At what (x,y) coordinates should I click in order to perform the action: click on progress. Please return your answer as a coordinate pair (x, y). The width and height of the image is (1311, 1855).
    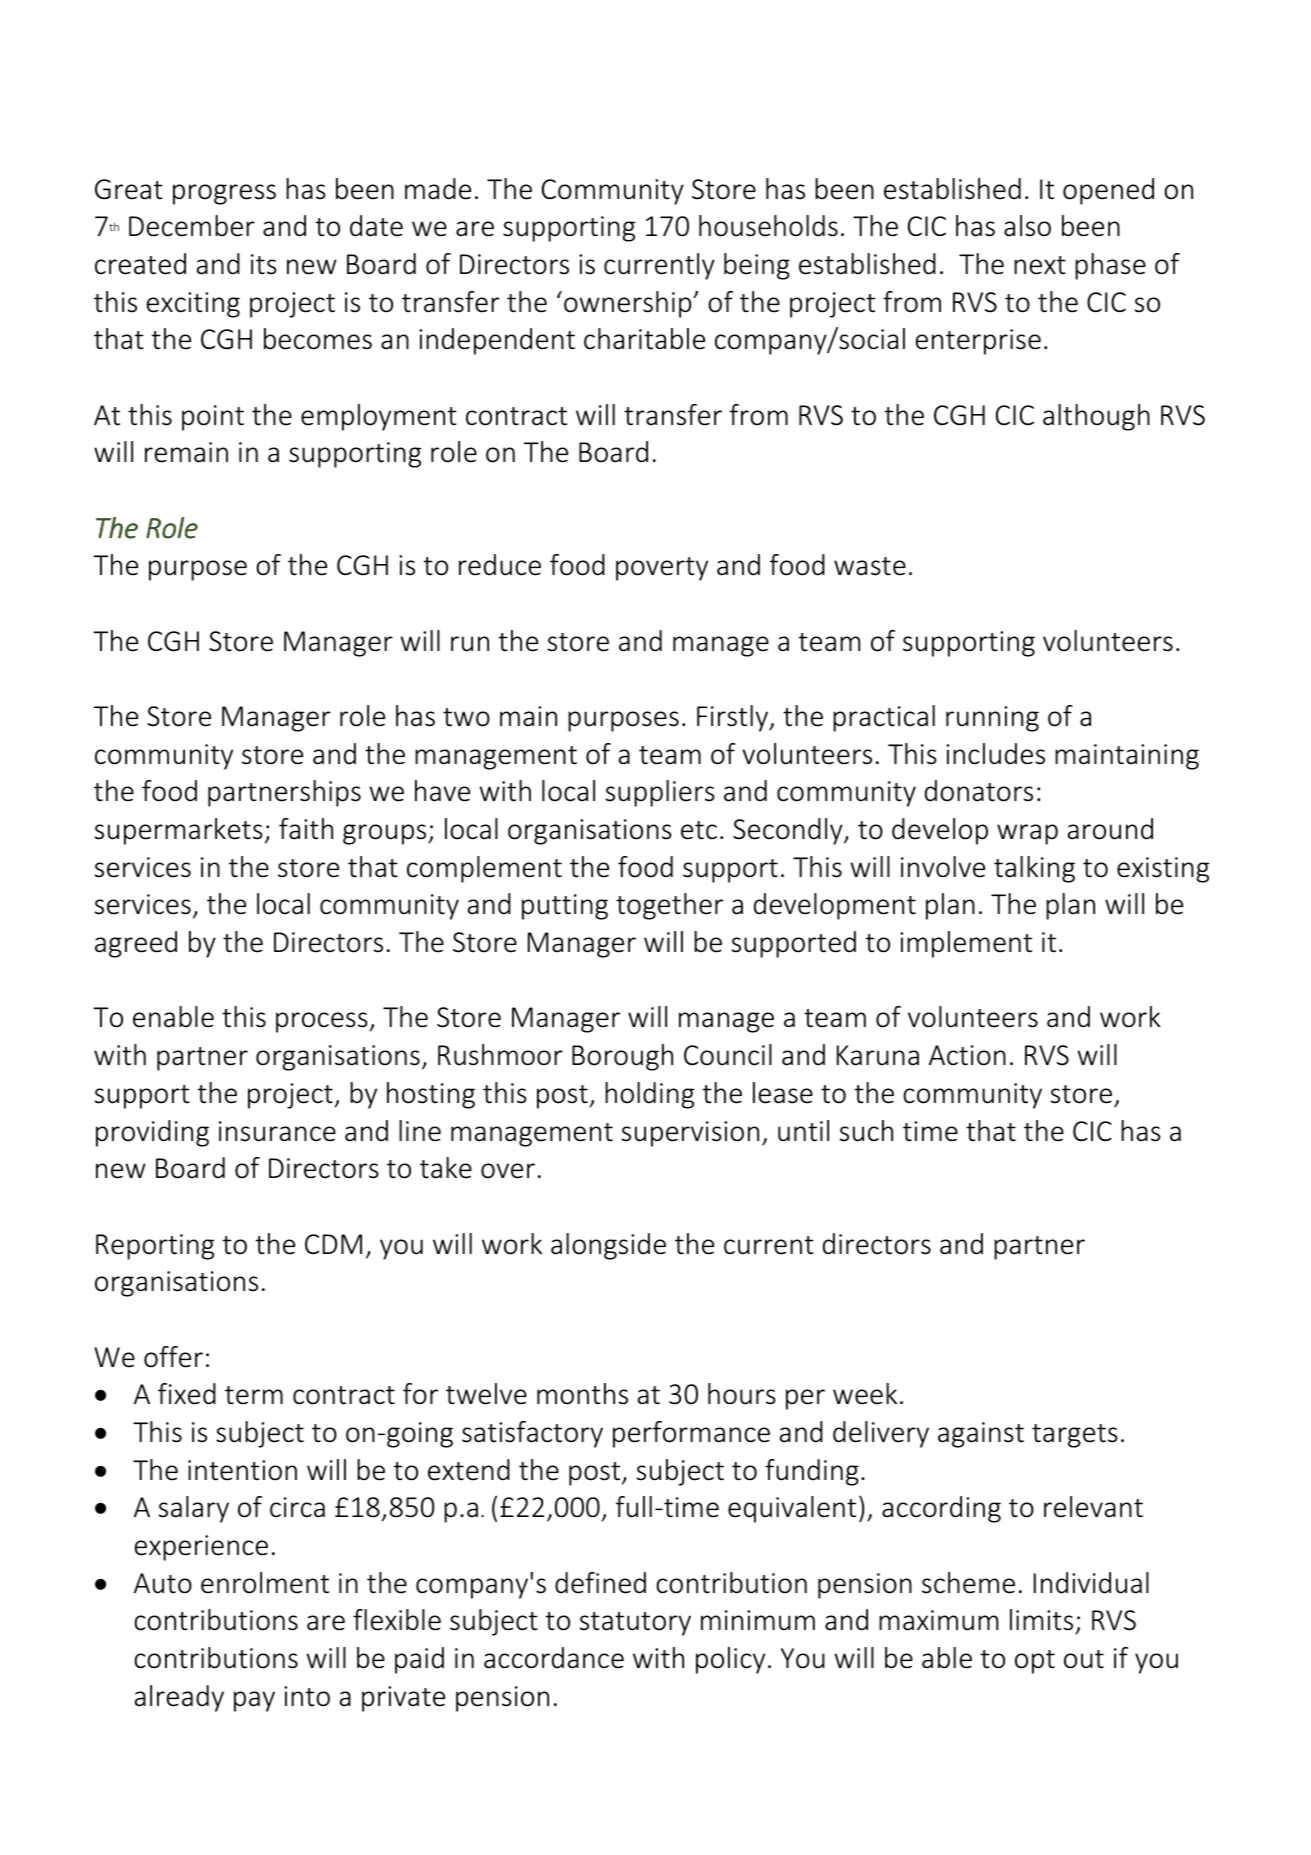
    Looking at the image, I should click on (224, 194).
